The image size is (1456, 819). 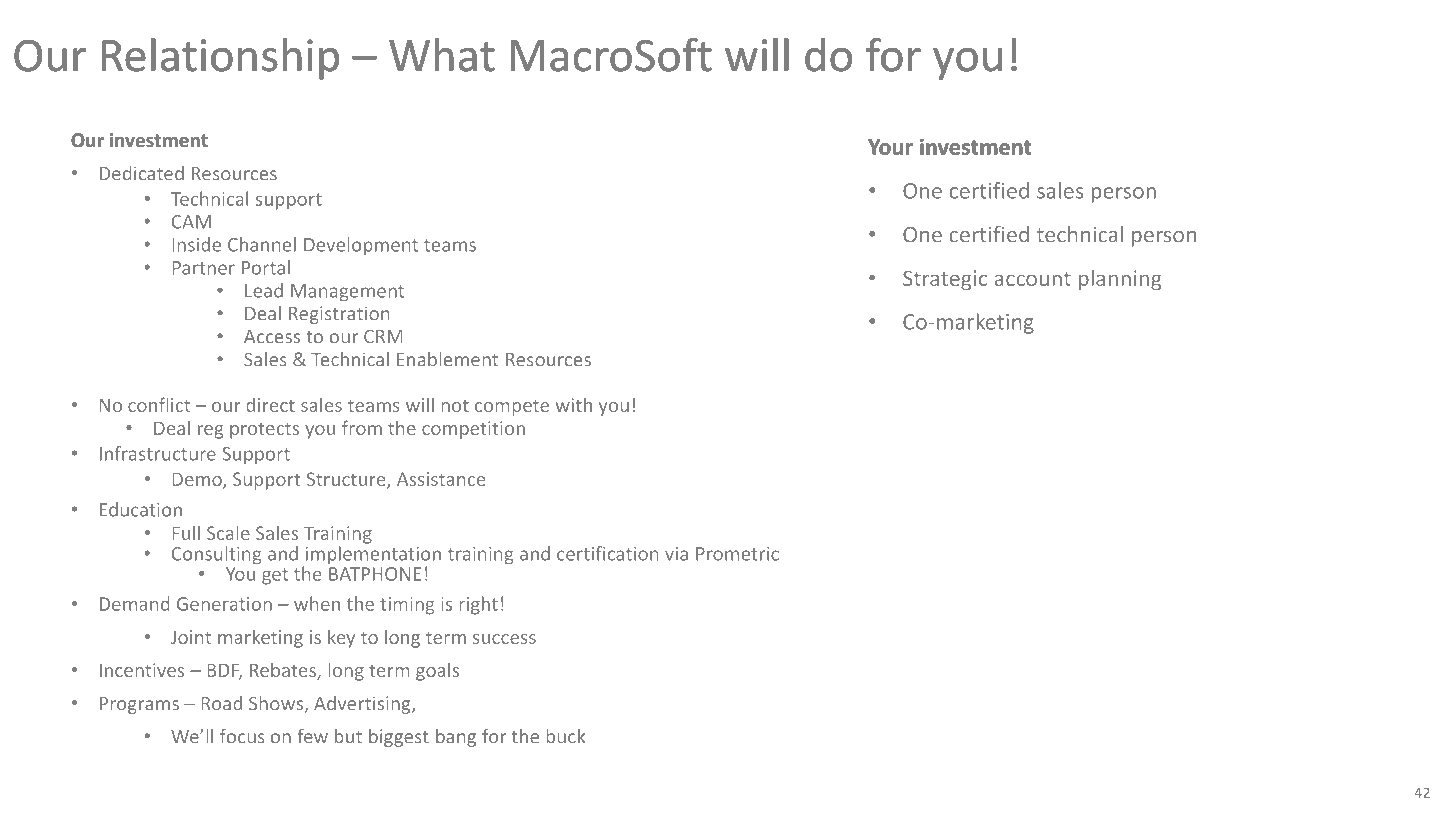 I want to click on What, so click(x=442, y=55).
